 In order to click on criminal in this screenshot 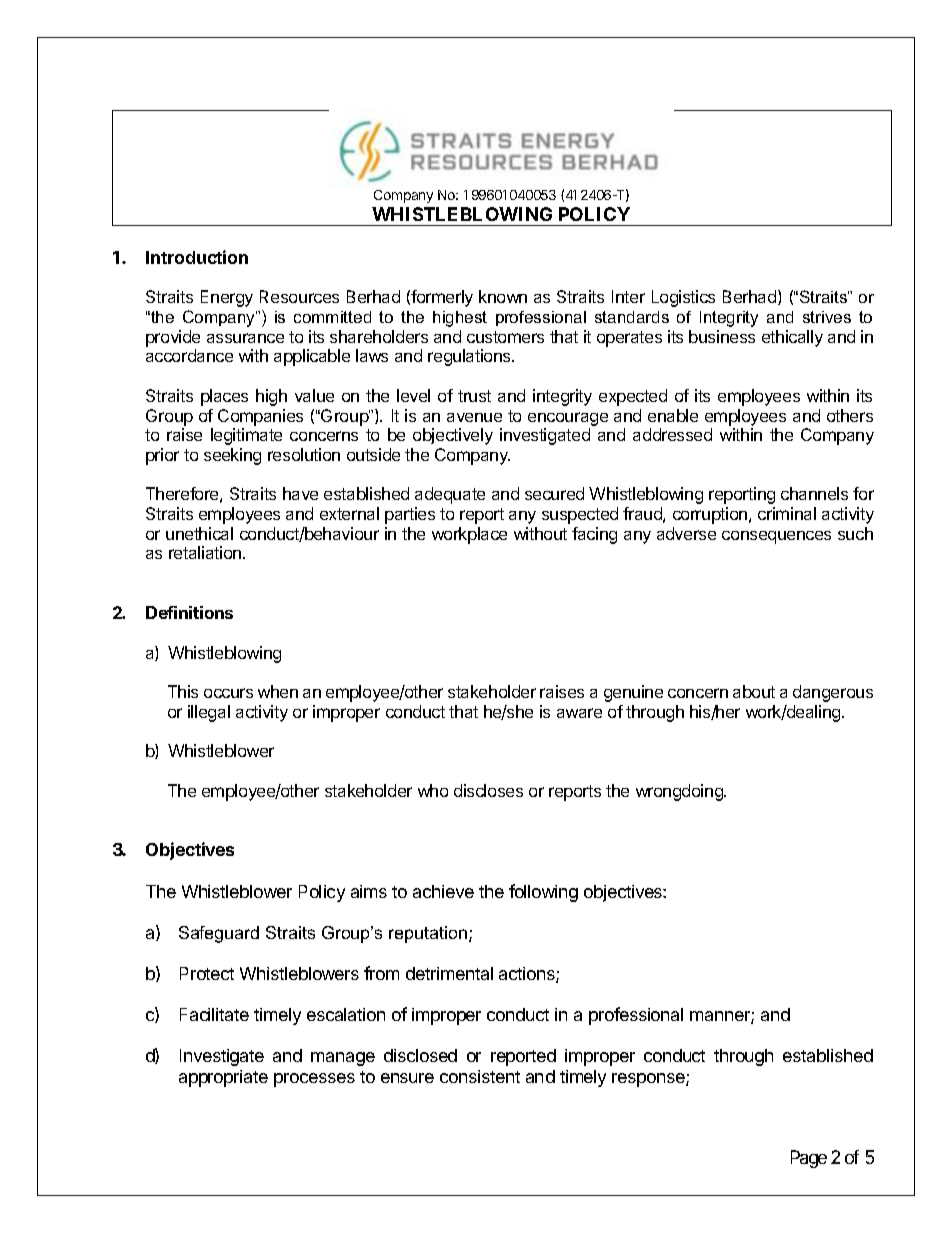, I will do `click(787, 513)`.
